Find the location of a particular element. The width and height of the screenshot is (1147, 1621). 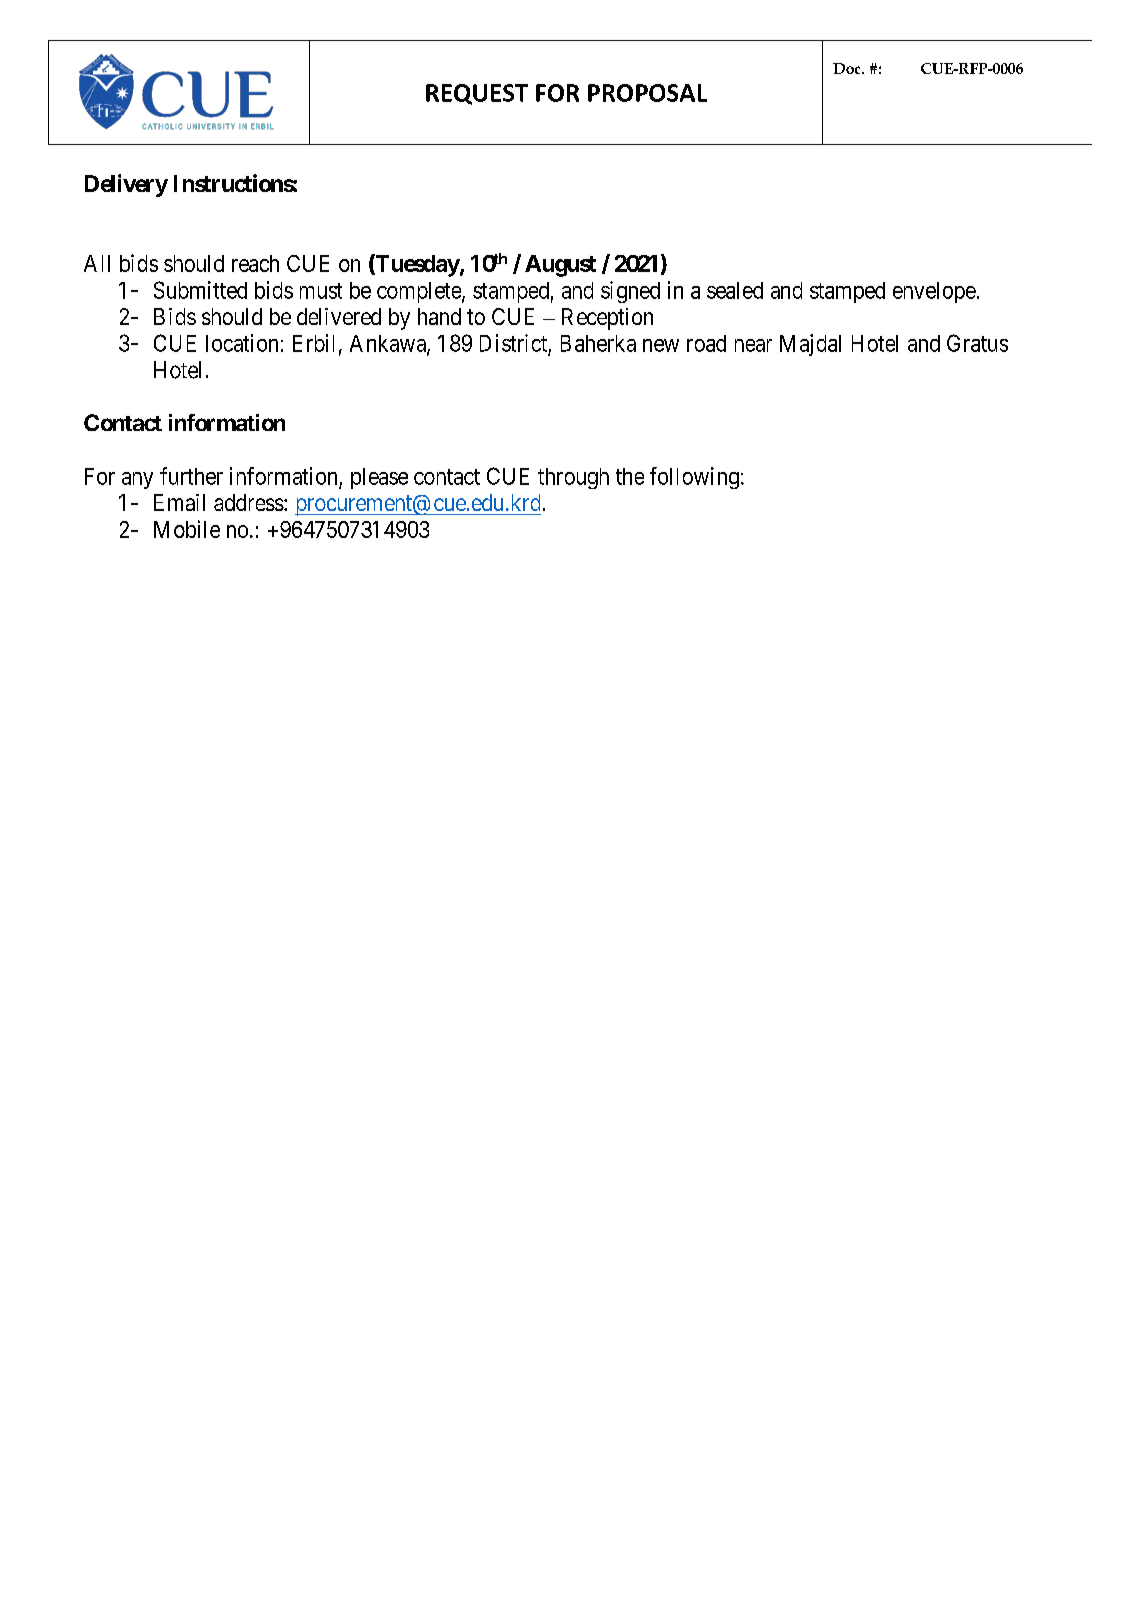

Doc is located at coordinates (848, 68).
